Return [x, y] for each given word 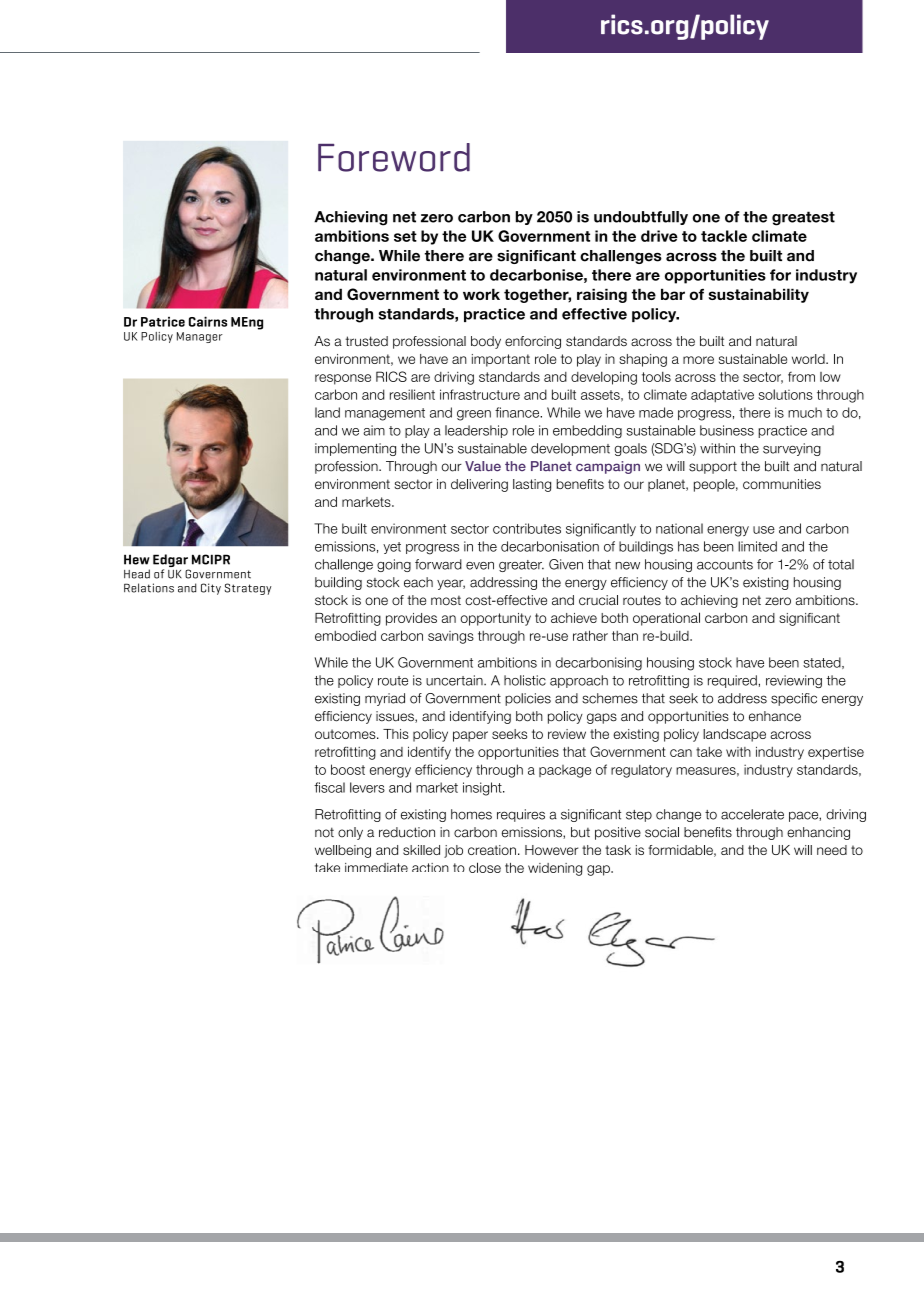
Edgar [171, 562]
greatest [803, 218]
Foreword [394, 157]
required [732, 681]
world [809, 359]
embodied [345, 635]
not [324, 832]
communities [782, 484]
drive [659, 236]
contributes [527, 528]
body [486, 342]
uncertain [455, 680]
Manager [200, 337]
